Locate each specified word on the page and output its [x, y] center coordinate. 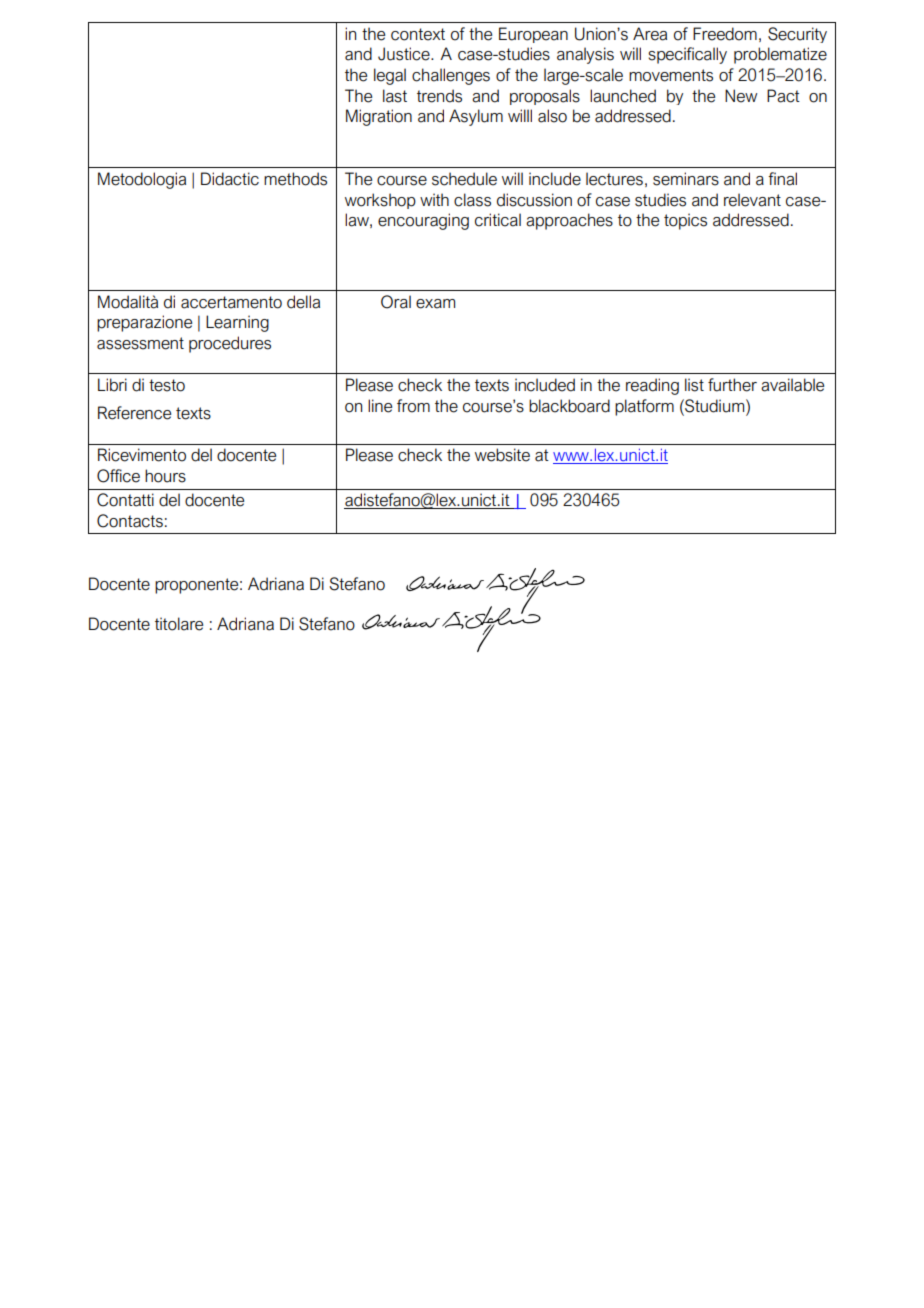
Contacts [130, 521]
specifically [687, 55]
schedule [464, 179]
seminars [686, 179]
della [303, 302]
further [732, 385]
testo [167, 385]
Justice [405, 54]
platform [644, 407]
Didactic [230, 179]
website [502, 455]
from [413, 406]
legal [390, 76]
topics [685, 221]
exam [435, 304]
